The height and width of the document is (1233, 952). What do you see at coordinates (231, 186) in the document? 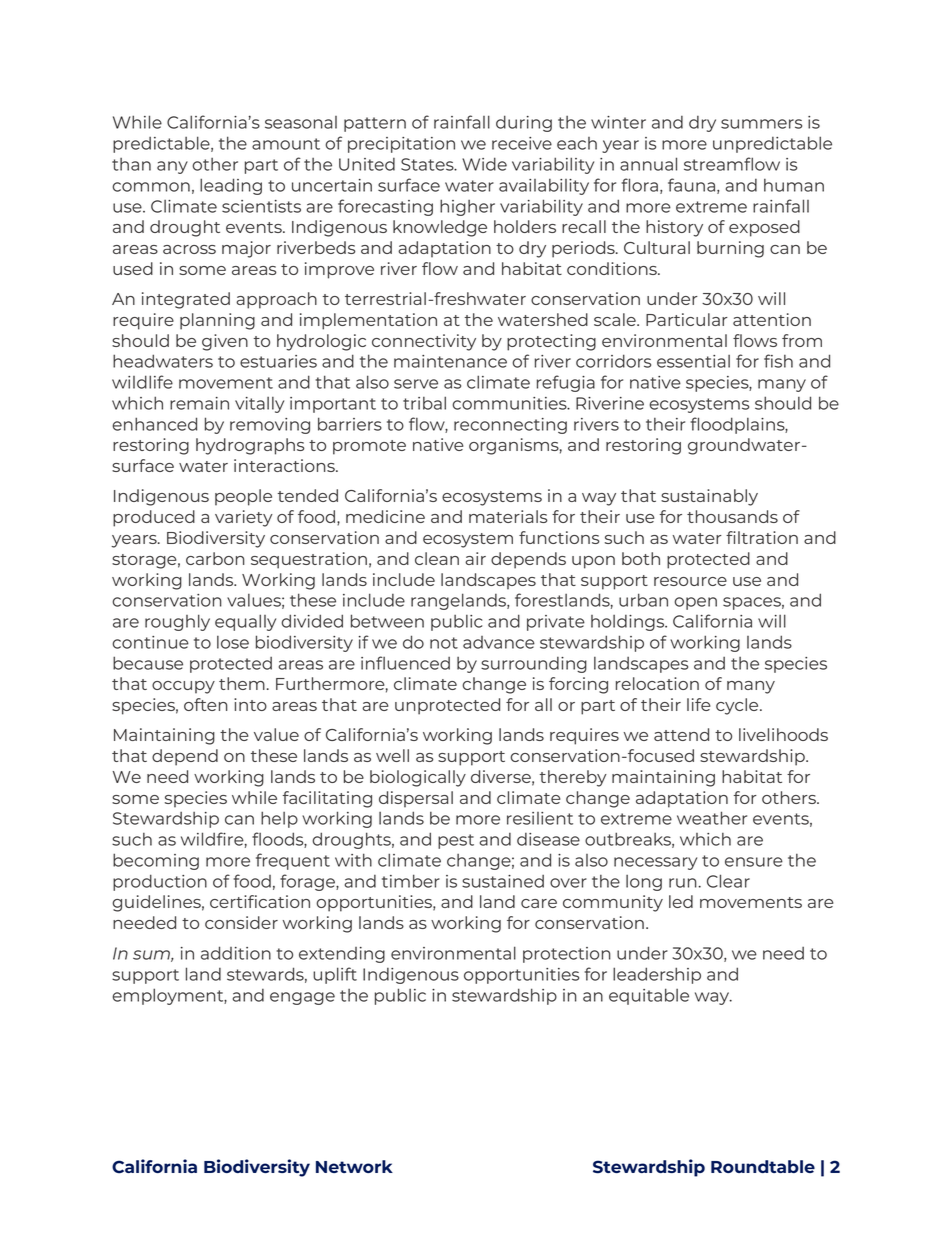
I see `leading` at bounding box center [231, 186].
